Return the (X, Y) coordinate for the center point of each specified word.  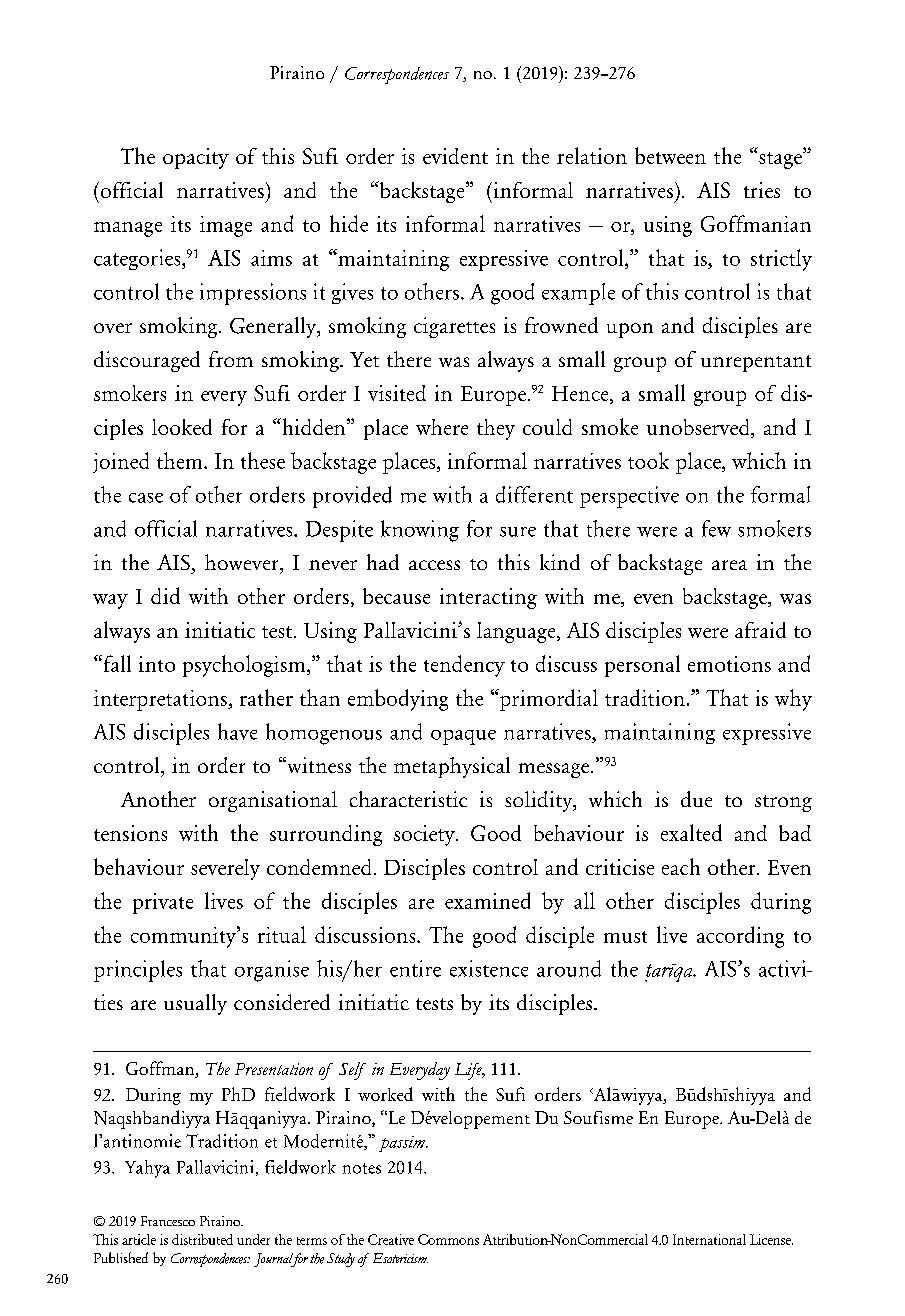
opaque (463, 737)
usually (195, 1004)
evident (455, 156)
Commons (448, 1239)
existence (489, 968)
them (181, 460)
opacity (196, 158)
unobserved (699, 428)
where (442, 427)
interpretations (161, 700)
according (740, 937)
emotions (729, 664)
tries (762, 190)
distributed (202, 1239)
